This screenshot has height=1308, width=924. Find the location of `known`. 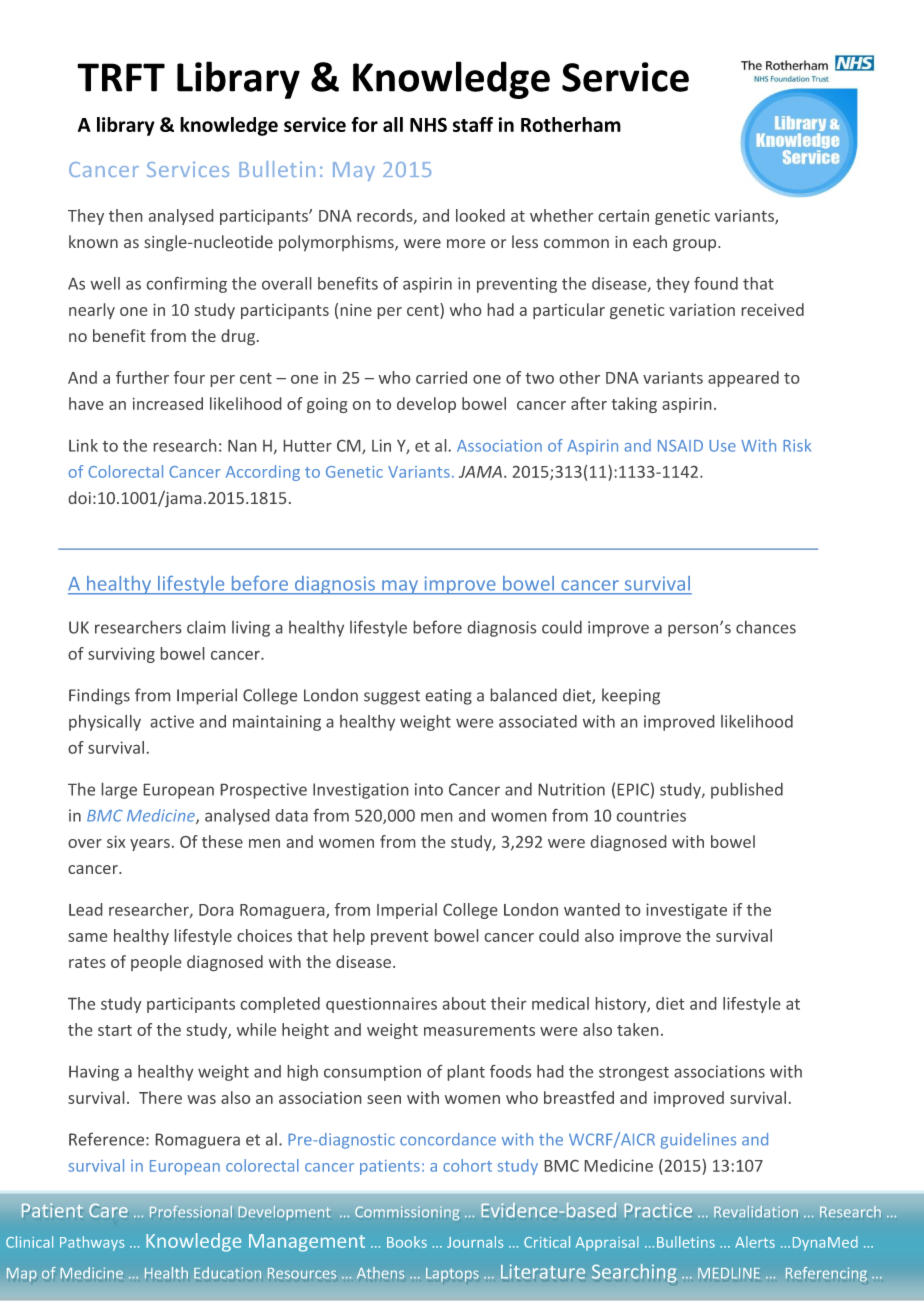

known is located at coordinates (93, 241).
